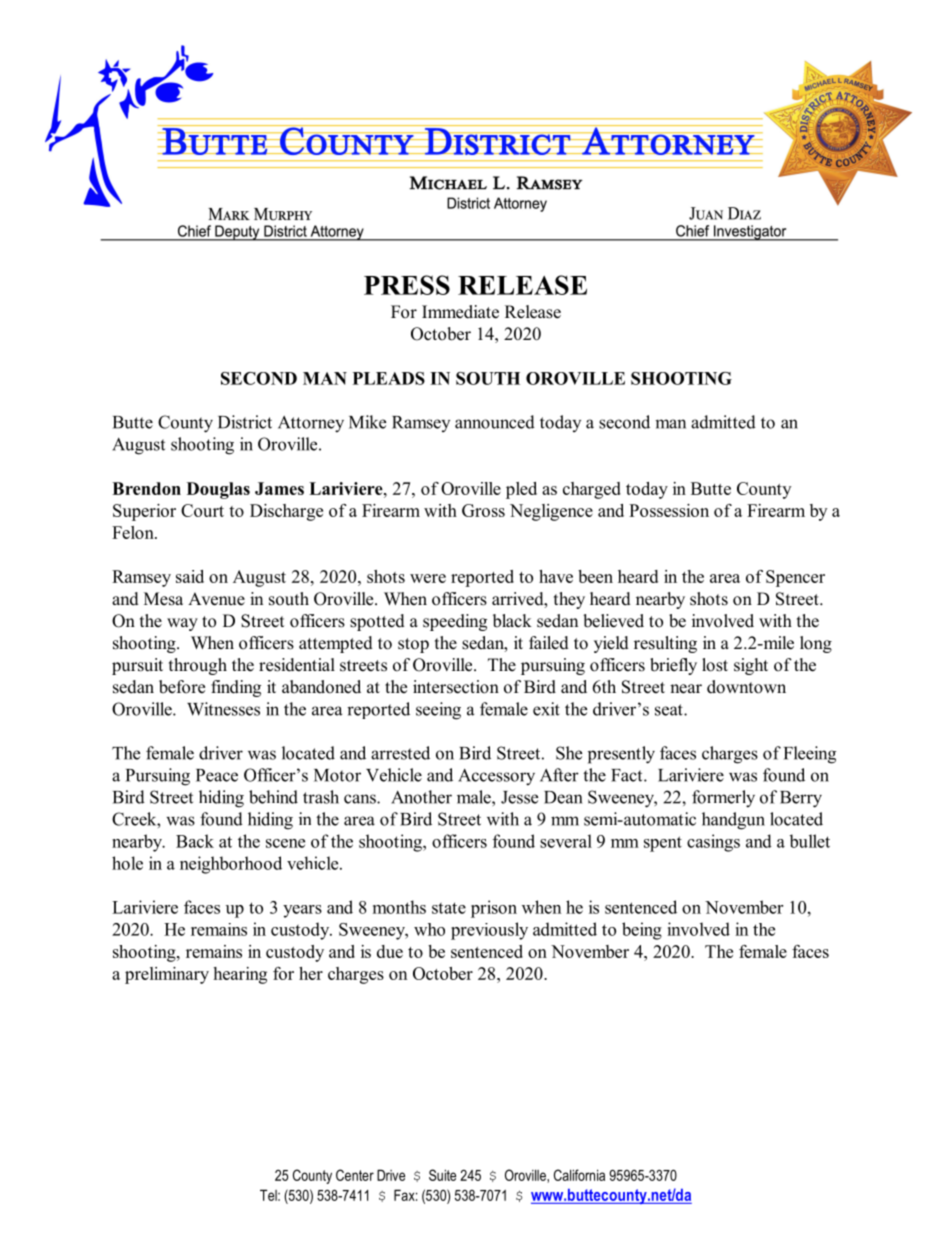 Image resolution: width=952 pixels, height=1233 pixels. I want to click on California, so click(579, 1175).
